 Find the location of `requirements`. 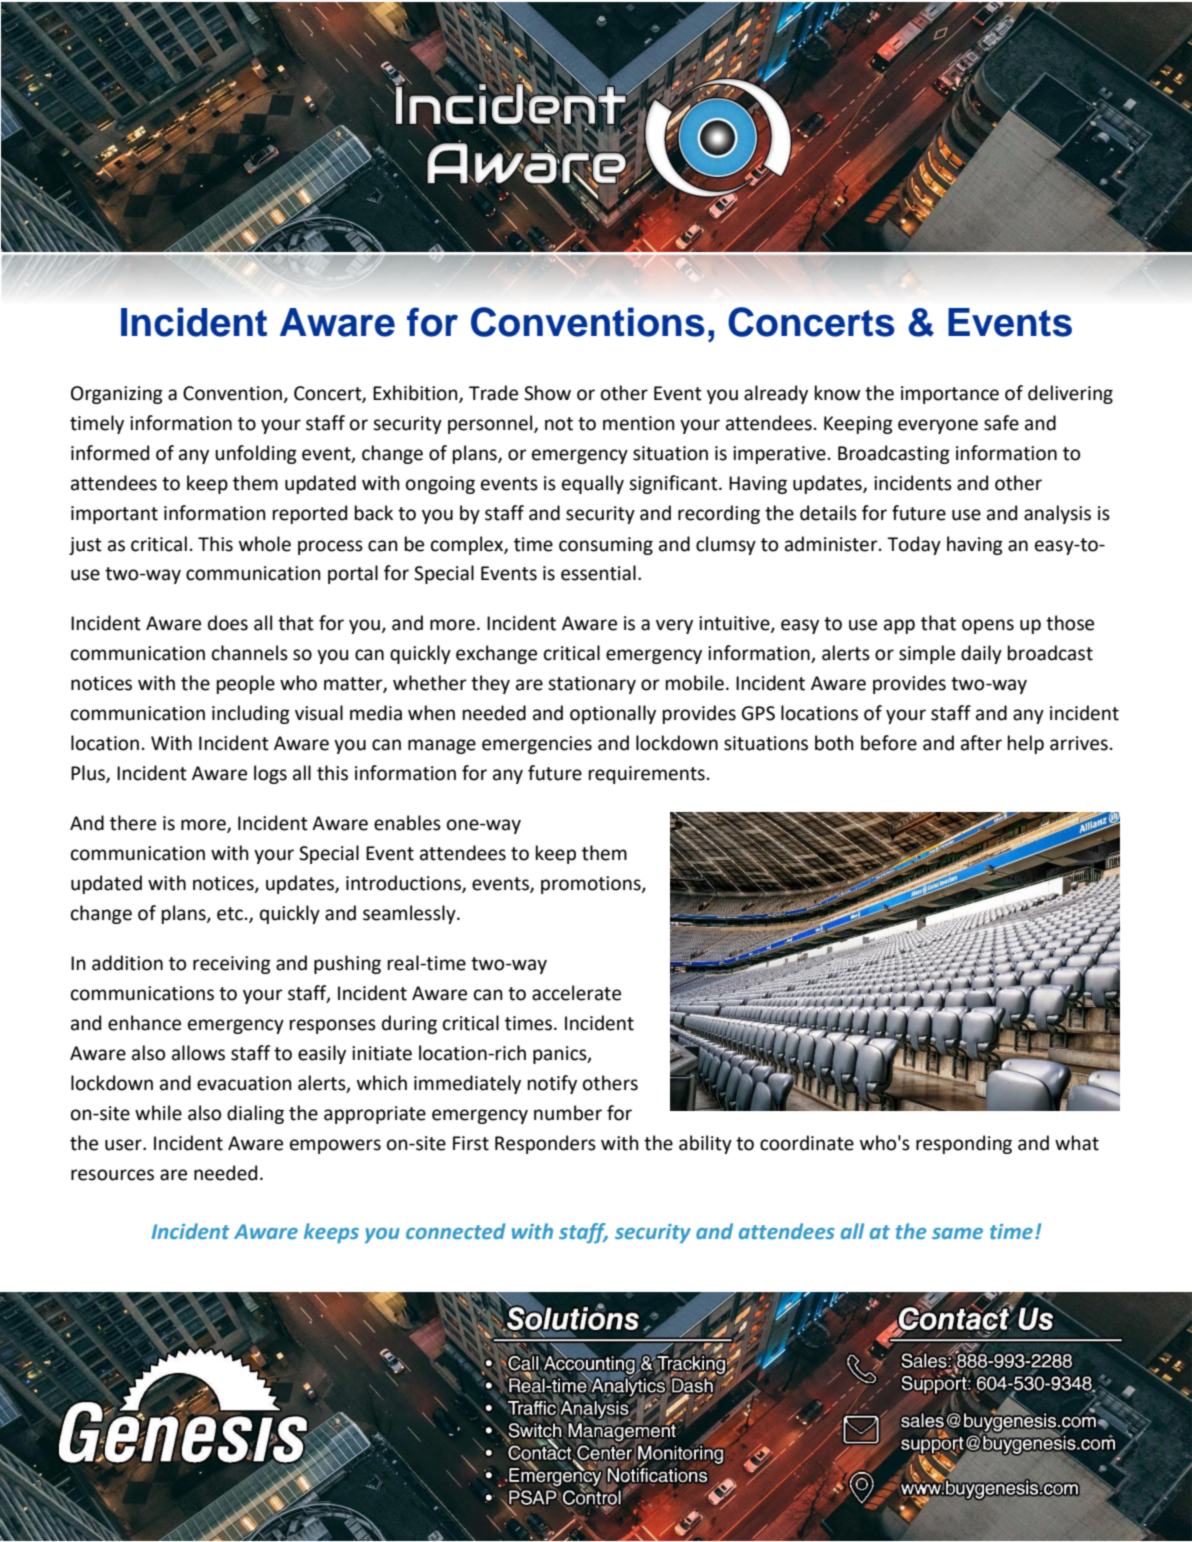

requirements is located at coordinates (647, 775).
